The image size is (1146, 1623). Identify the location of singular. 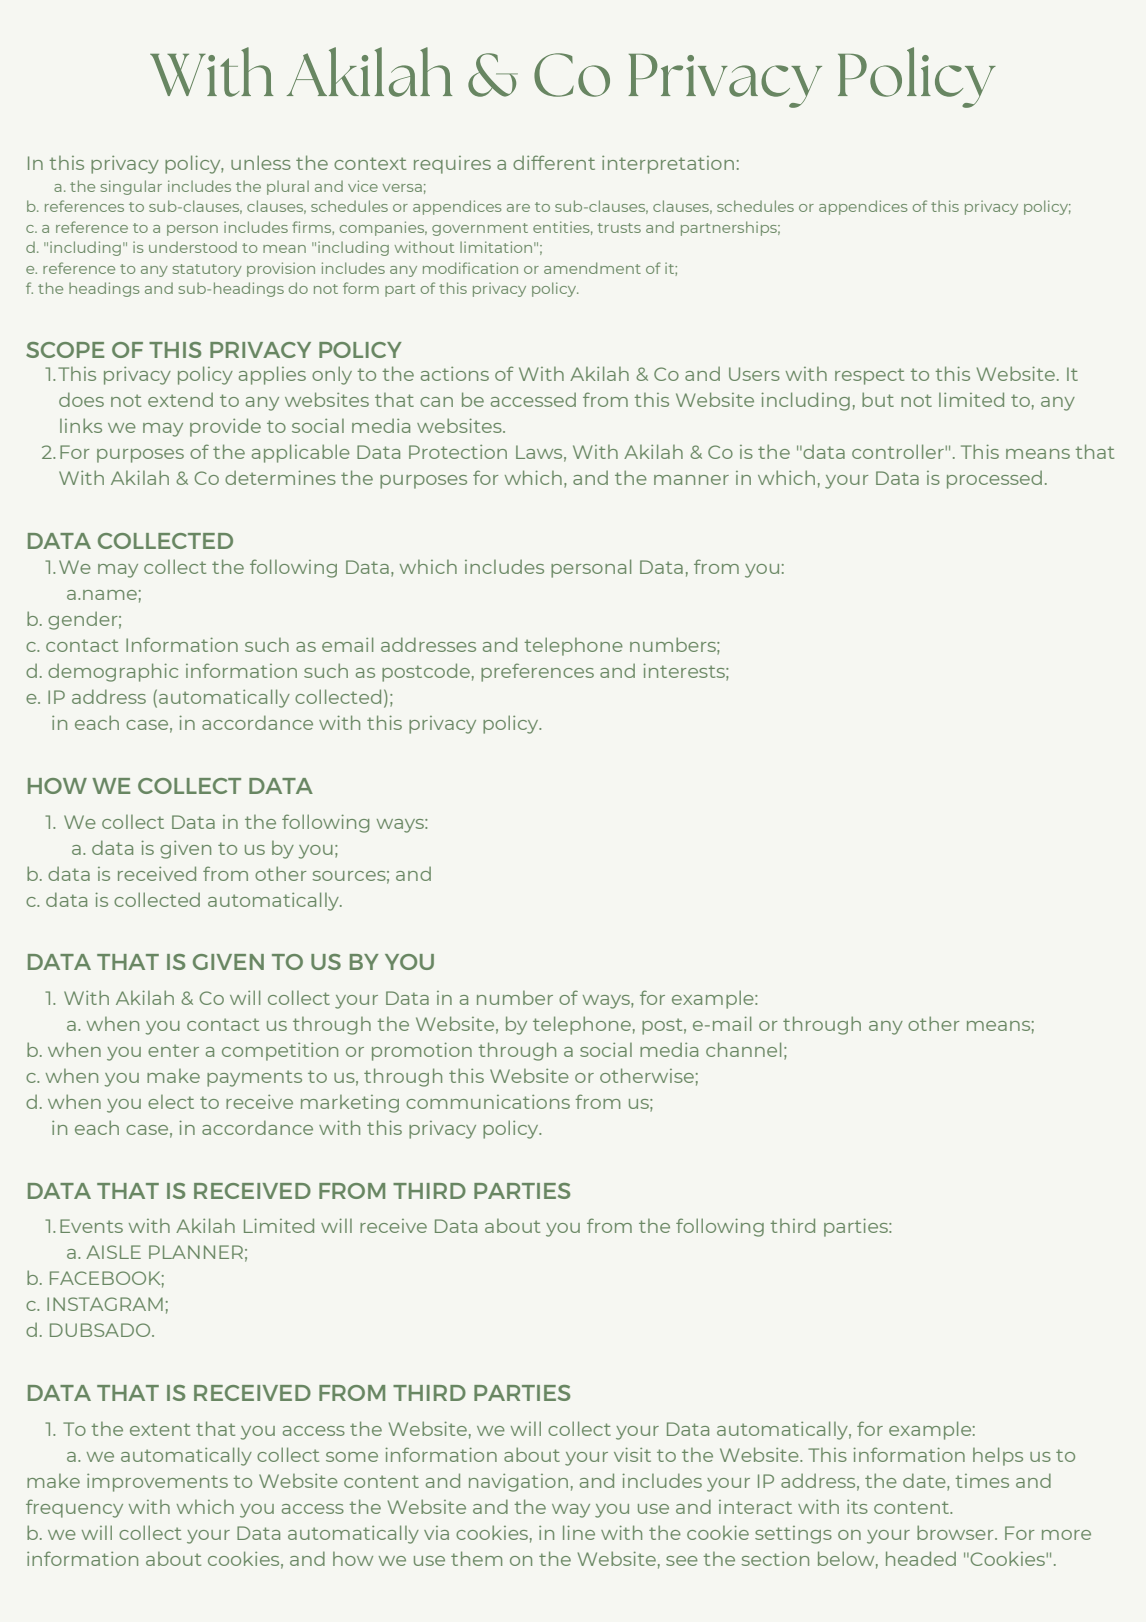
(131, 187).
